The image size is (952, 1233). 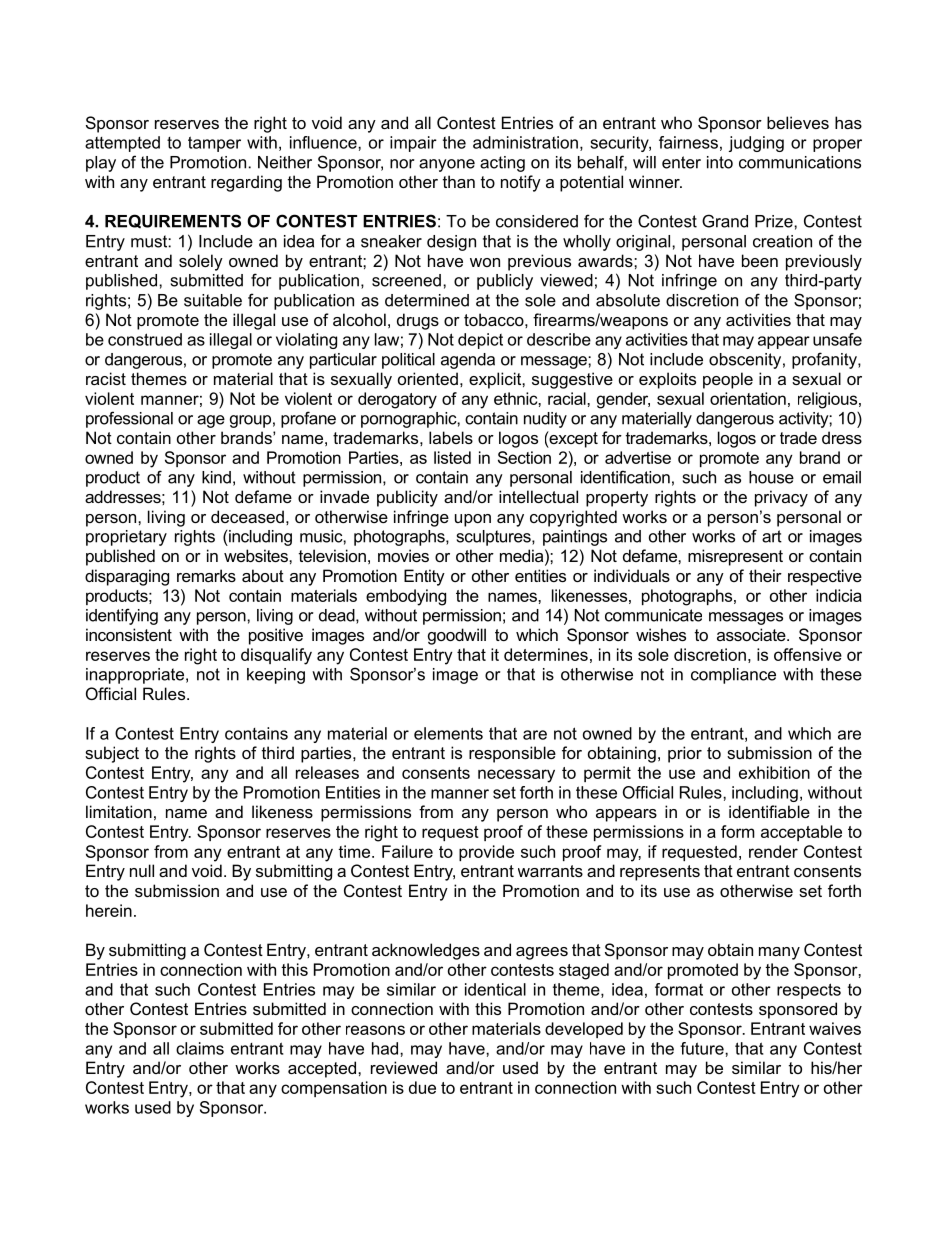 I want to click on acting, so click(x=502, y=164).
